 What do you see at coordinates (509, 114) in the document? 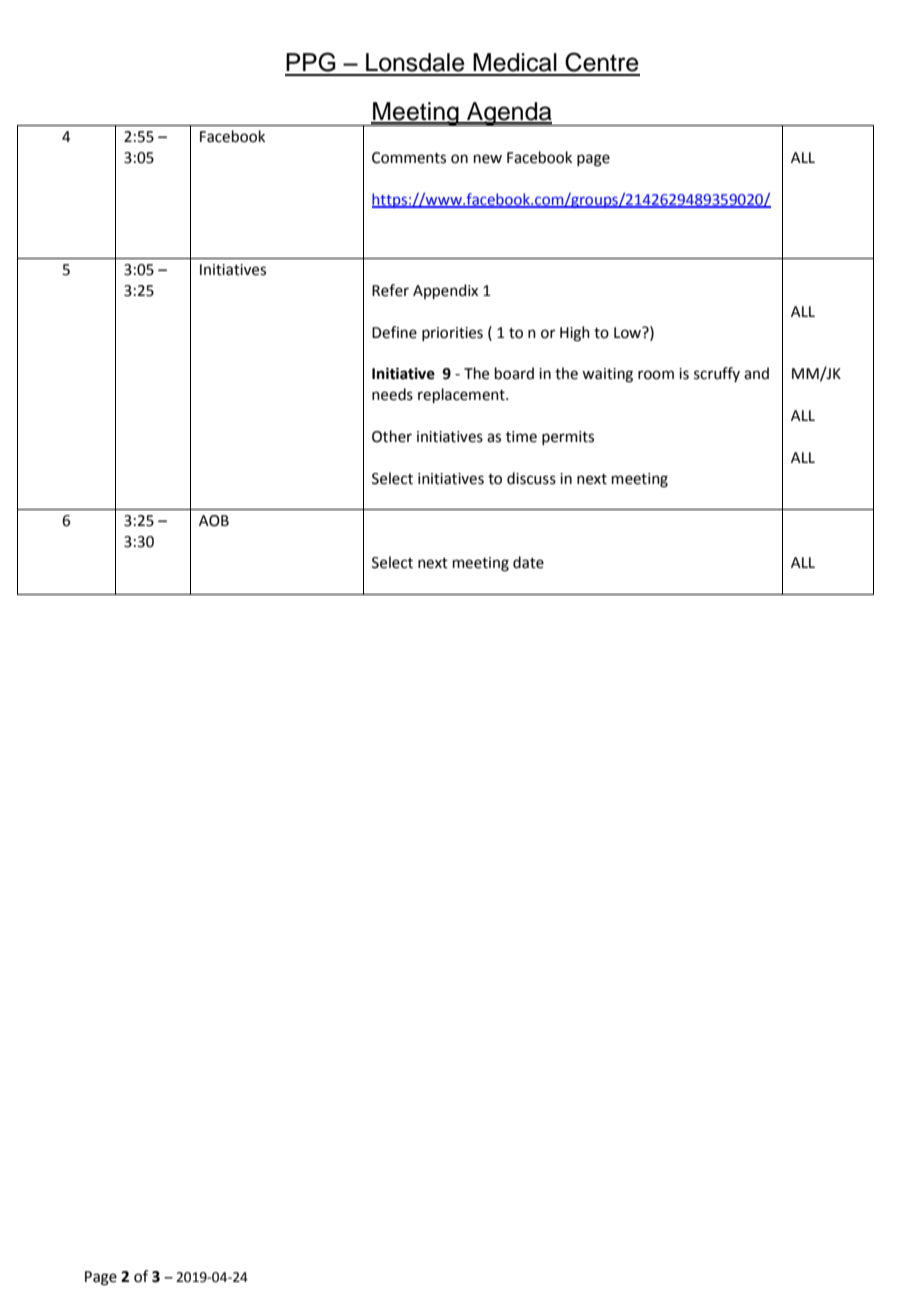
I see `Agenda` at bounding box center [509, 114].
